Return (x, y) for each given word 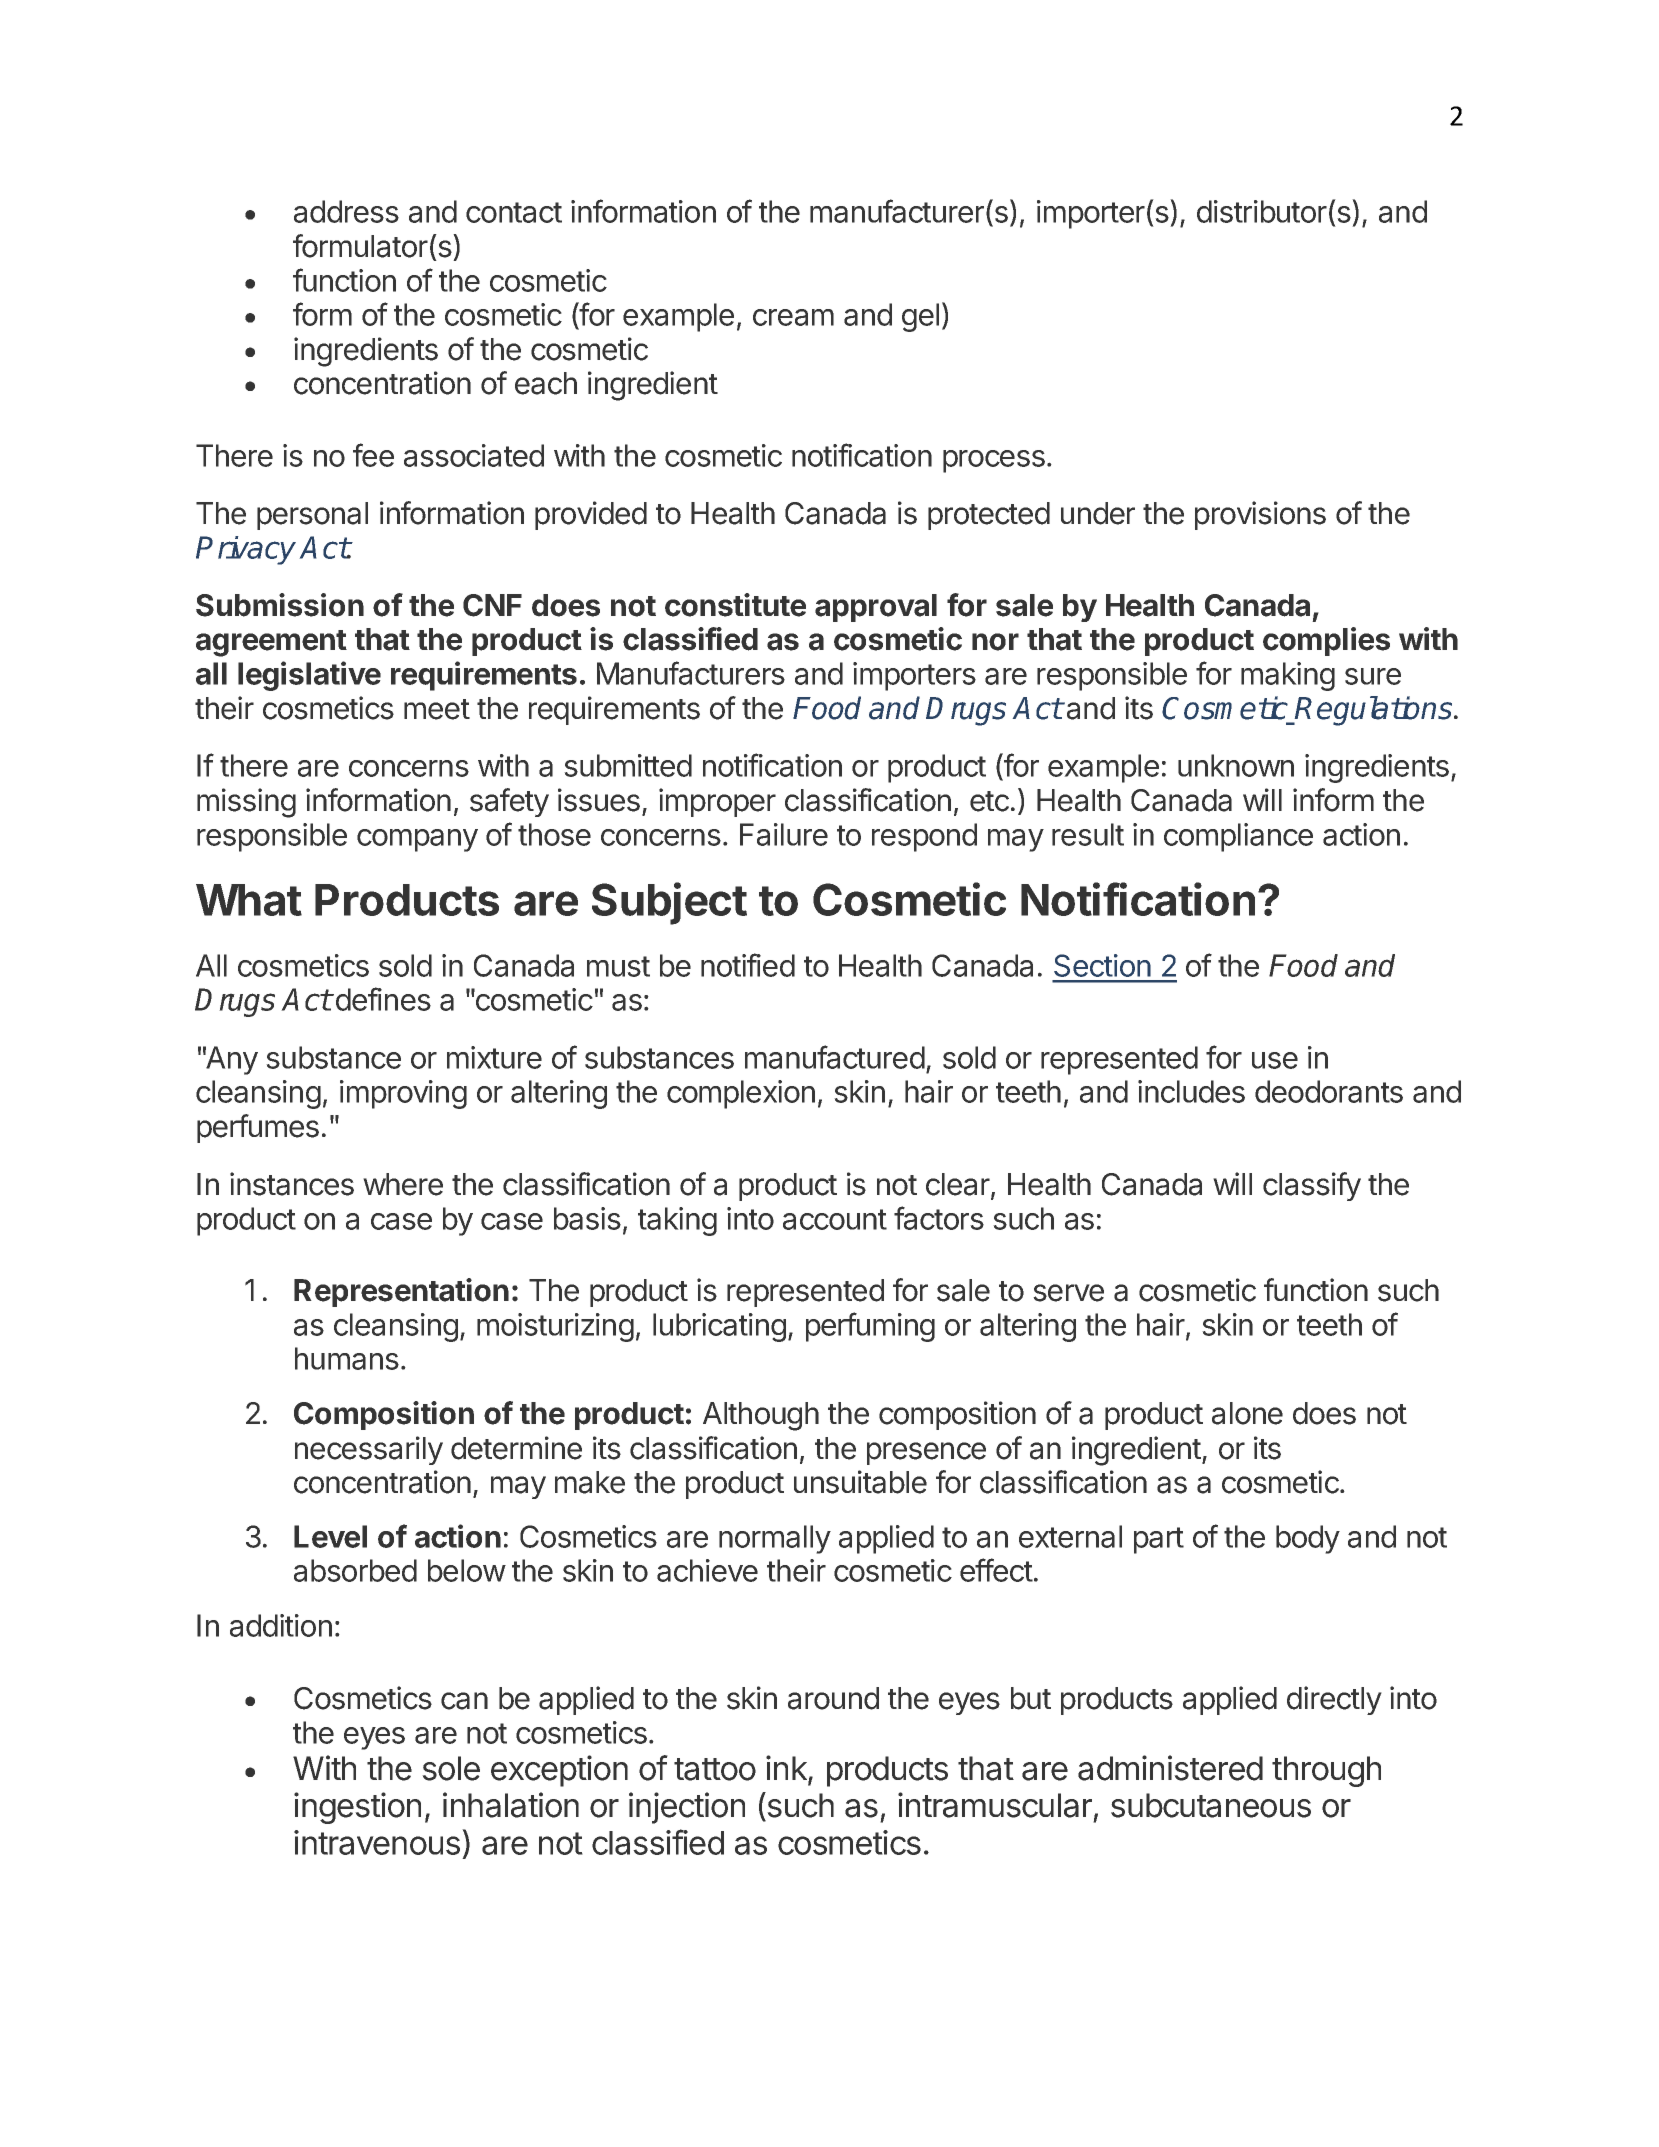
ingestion (357, 1808)
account (835, 1219)
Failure (784, 834)
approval (876, 608)
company (417, 840)
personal (312, 516)
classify (1312, 1186)
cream (793, 317)
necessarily (369, 1450)
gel (920, 317)
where (403, 1184)
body (1308, 1539)
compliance (1238, 837)
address (346, 211)
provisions (1260, 515)
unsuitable (860, 1482)
